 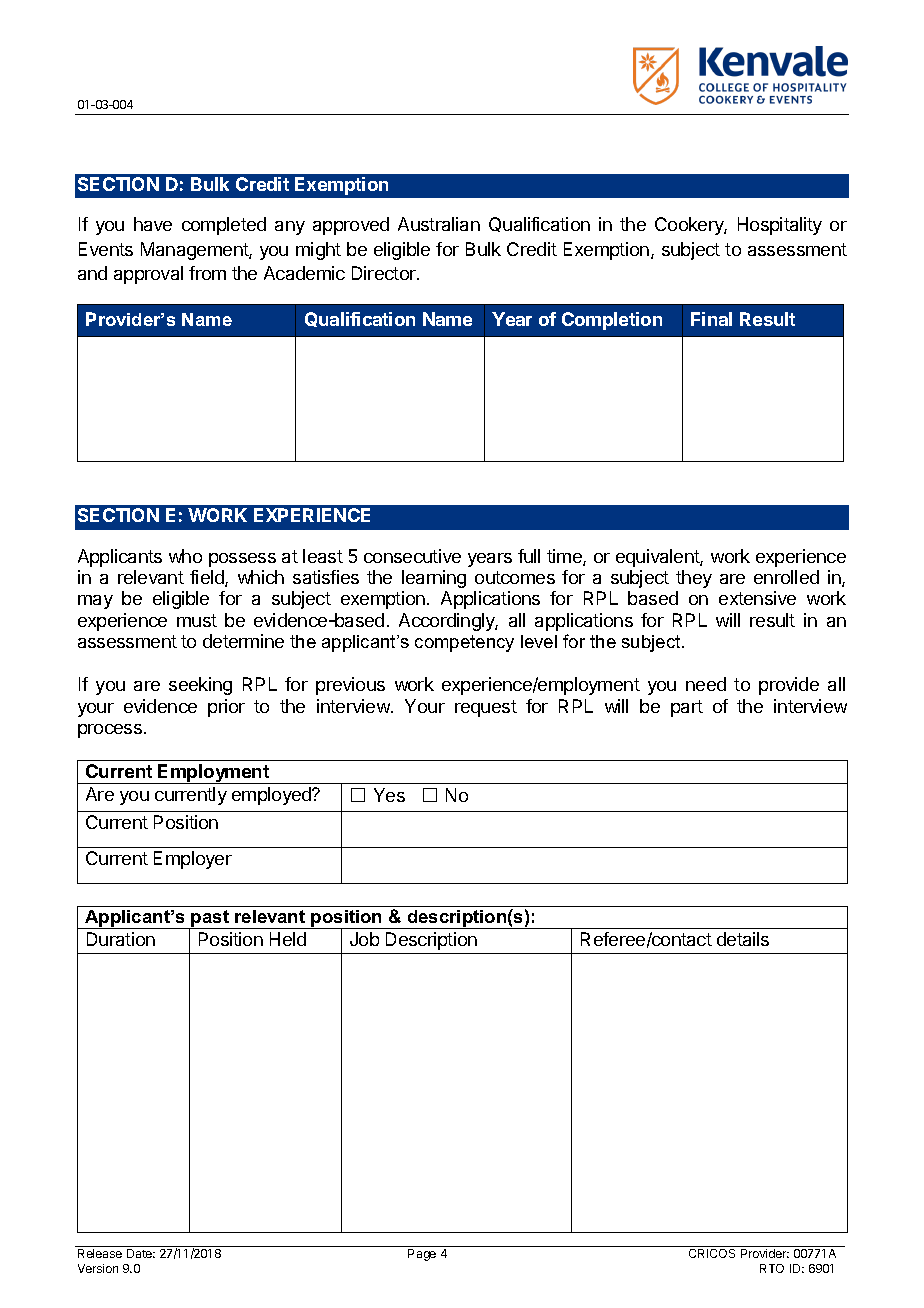 What do you see at coordinates (743, 939) in the document?
I see `details` at bounding box center [743, 939].
